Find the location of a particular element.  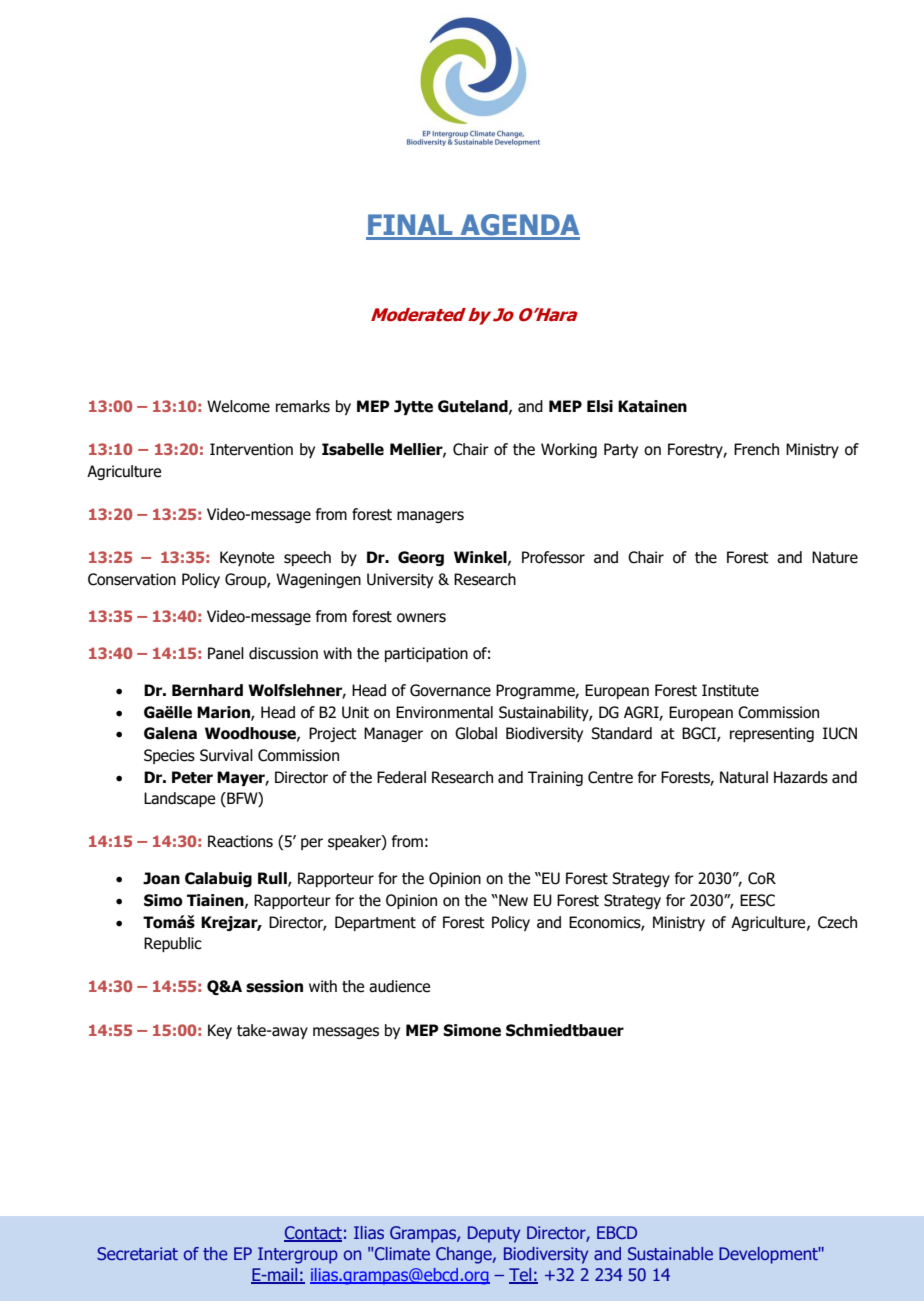

Secretariat is located at coordinates (137, 1253).
